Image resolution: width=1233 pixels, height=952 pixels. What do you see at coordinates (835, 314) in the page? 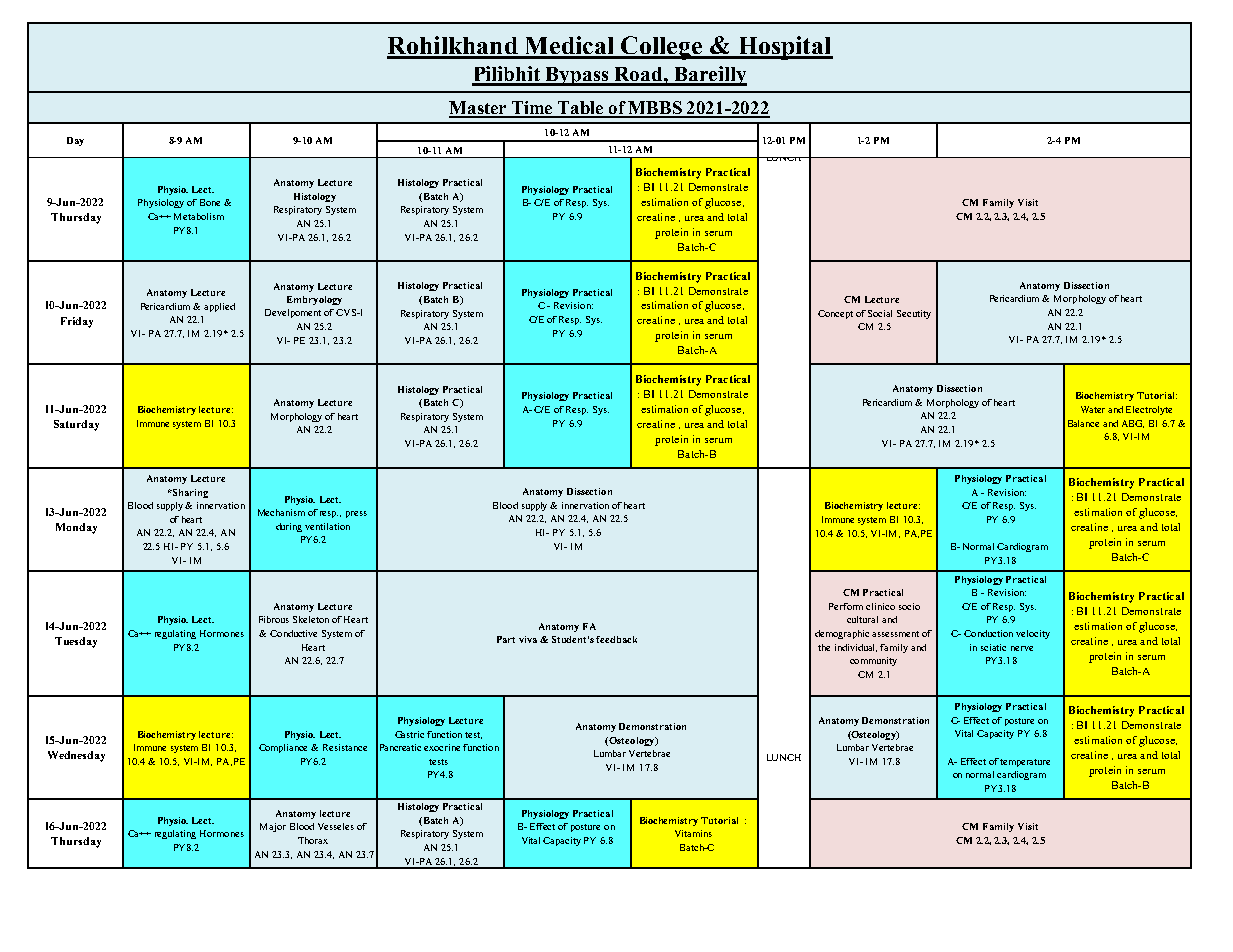
I see `Concept` at bounding box center [835, 314].
